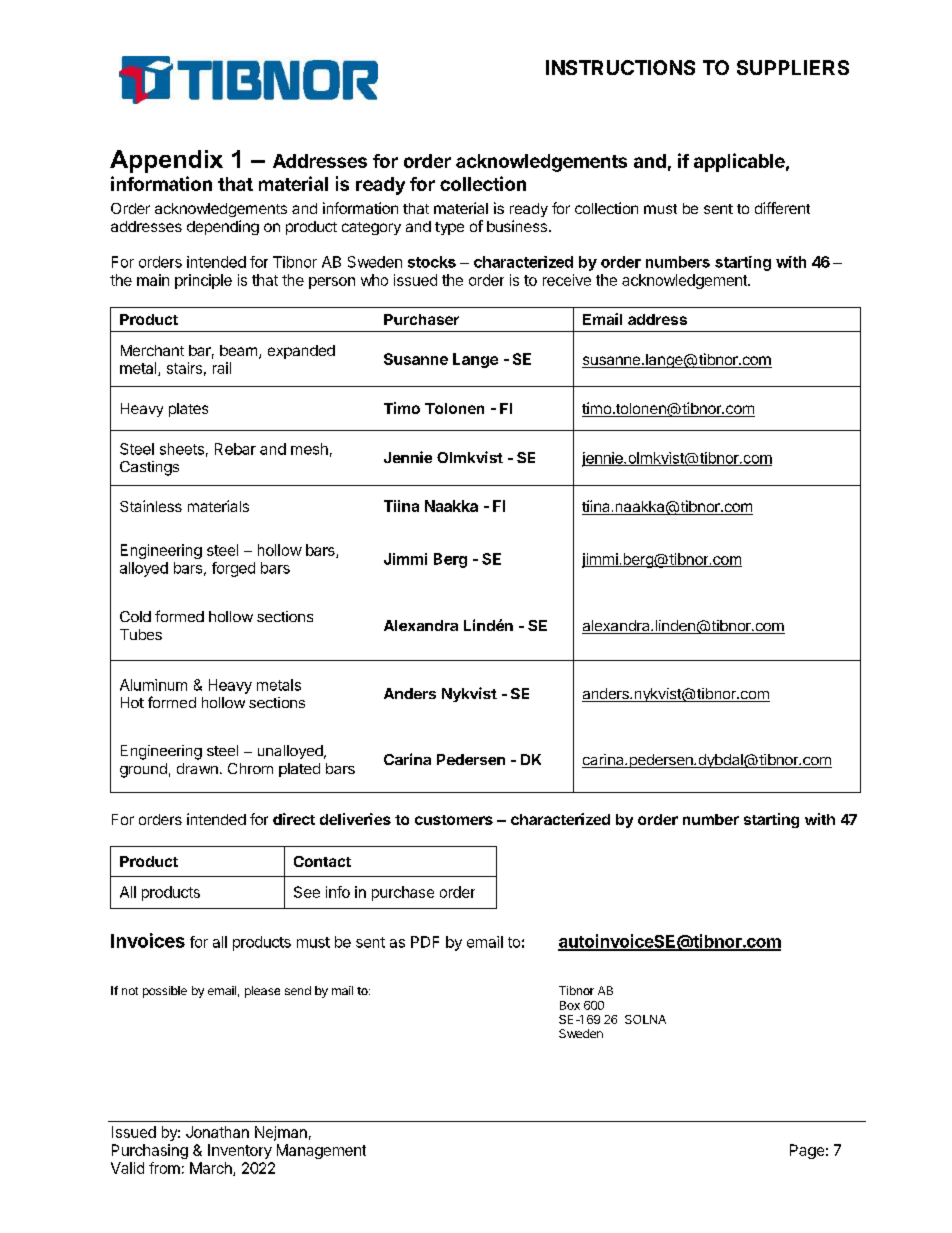 This page has height=1233, width=952. Describe the element at coordinates (299, 770) in the page. I see `plated` at that location.
